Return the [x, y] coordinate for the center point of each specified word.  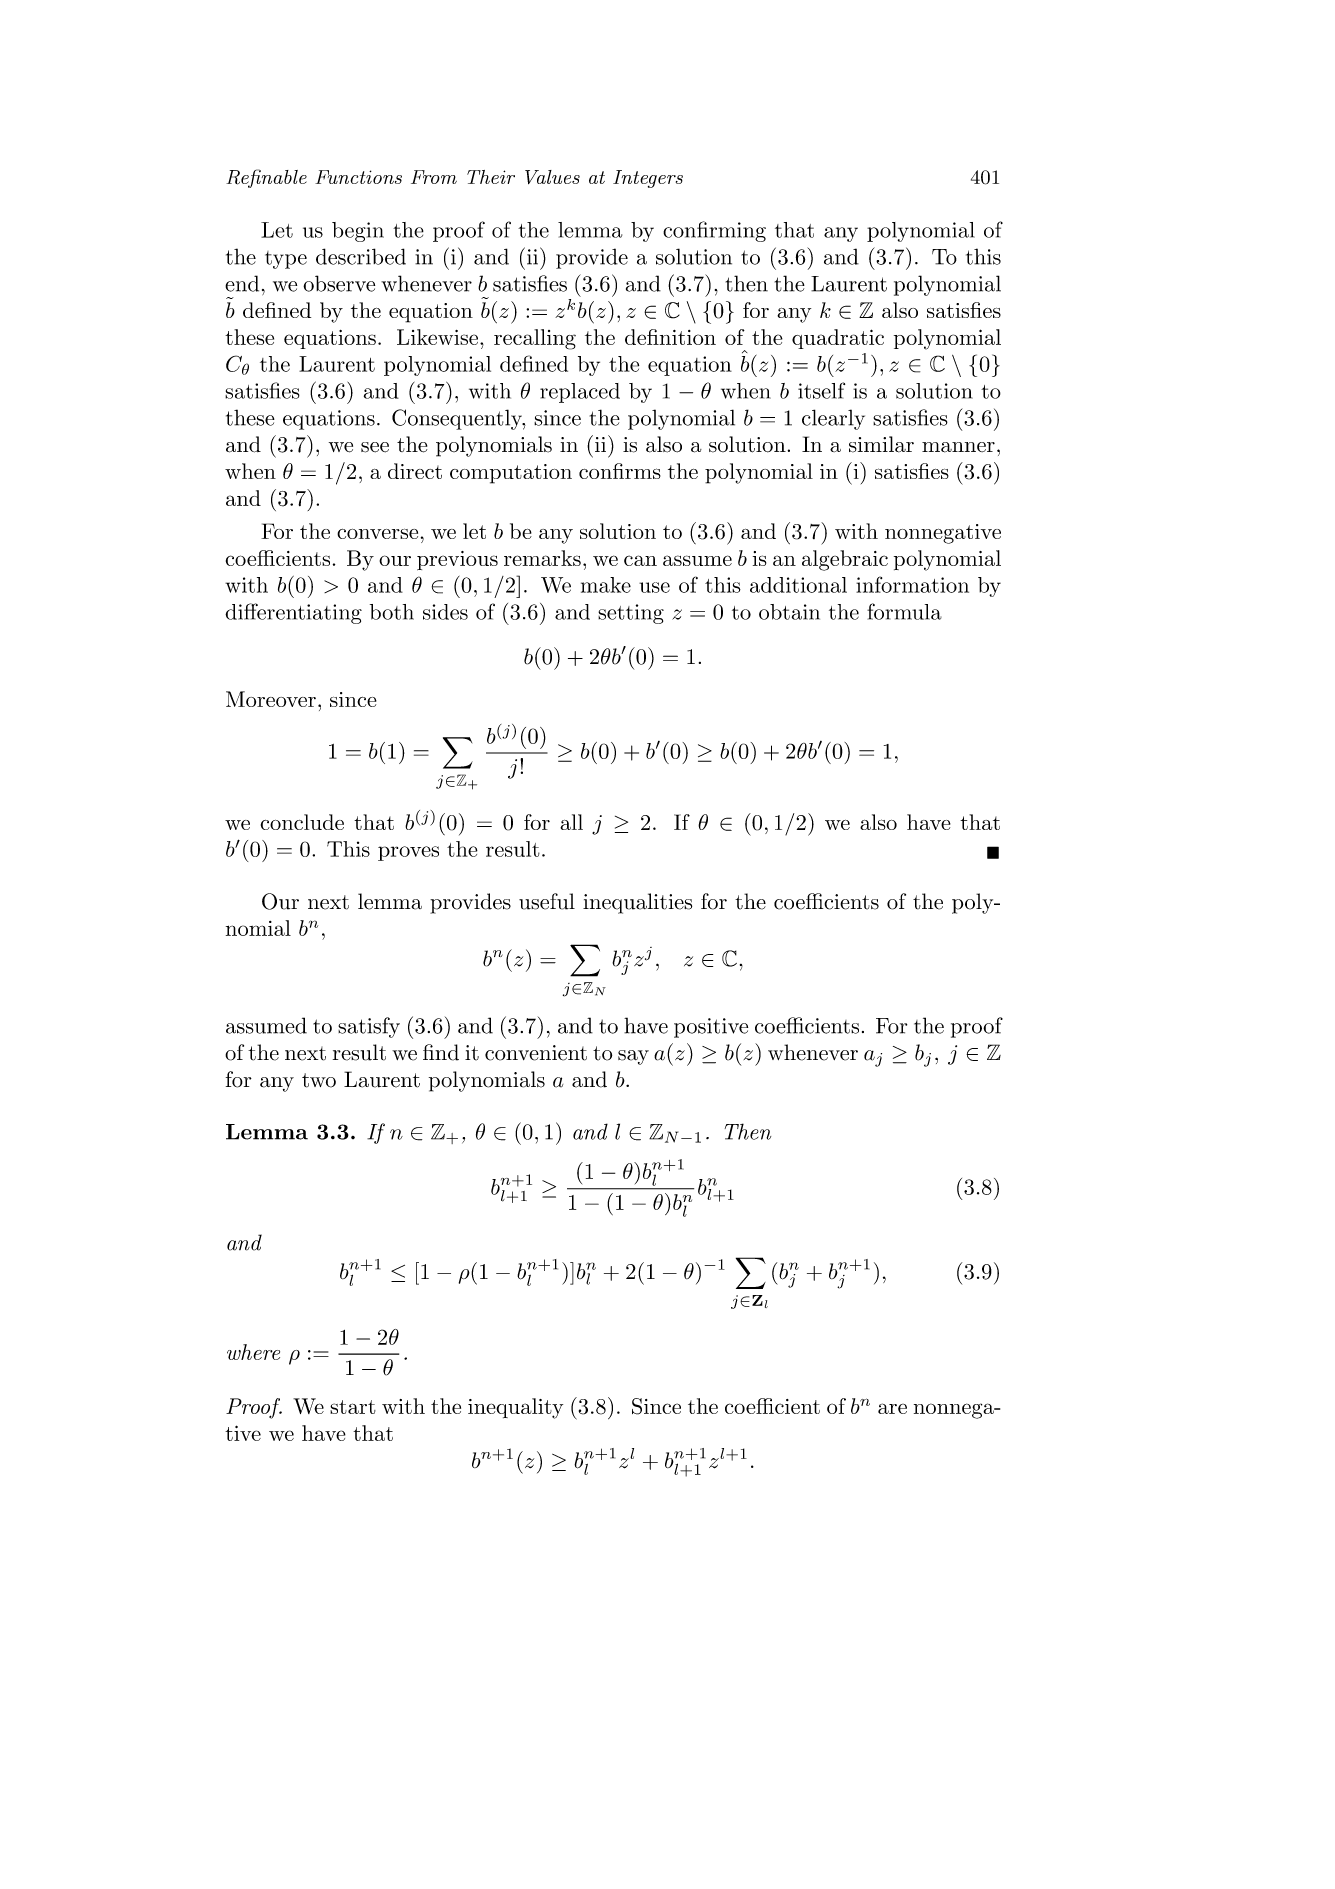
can [640, 560]
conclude [302, 822]
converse [377, 534]
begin [358, 232]
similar [881, 444]
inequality [515, 1408]
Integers [648, 179]
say [633, 1057]
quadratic [838, 339]
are [892, 1408]
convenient [536, 1053]
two [319, 1080]
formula [904, 611]
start [353, 1407]
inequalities [637, 903]
